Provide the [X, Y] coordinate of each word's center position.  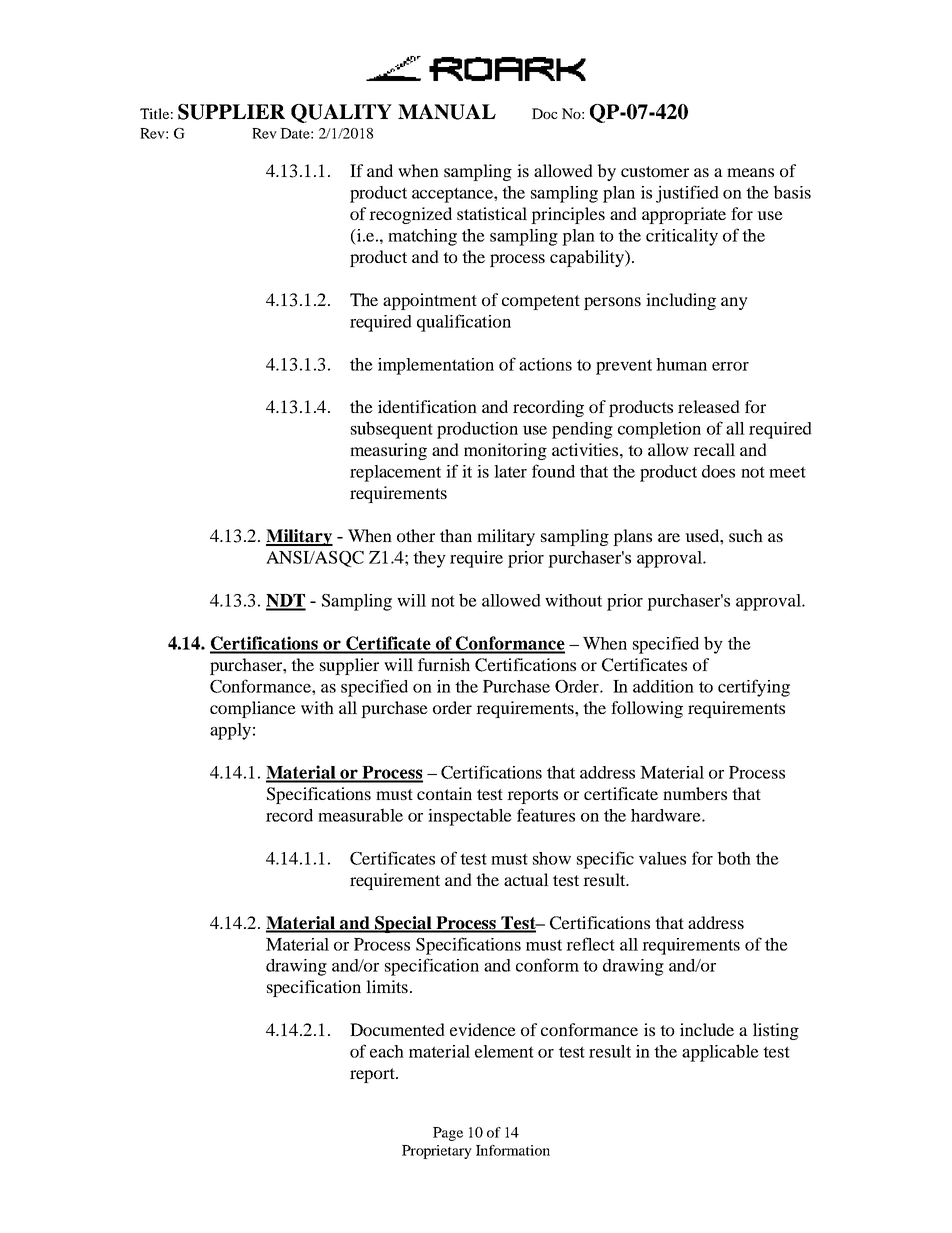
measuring [388, 451]
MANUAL [447, 112]
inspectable [470, 817]
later [510, 471]
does [718, 471]
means [750, 172]
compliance [253, 709]
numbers [695, 793]
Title [154, 113]
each [387, 1051]
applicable [720, 1053]
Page [448, 1134]
